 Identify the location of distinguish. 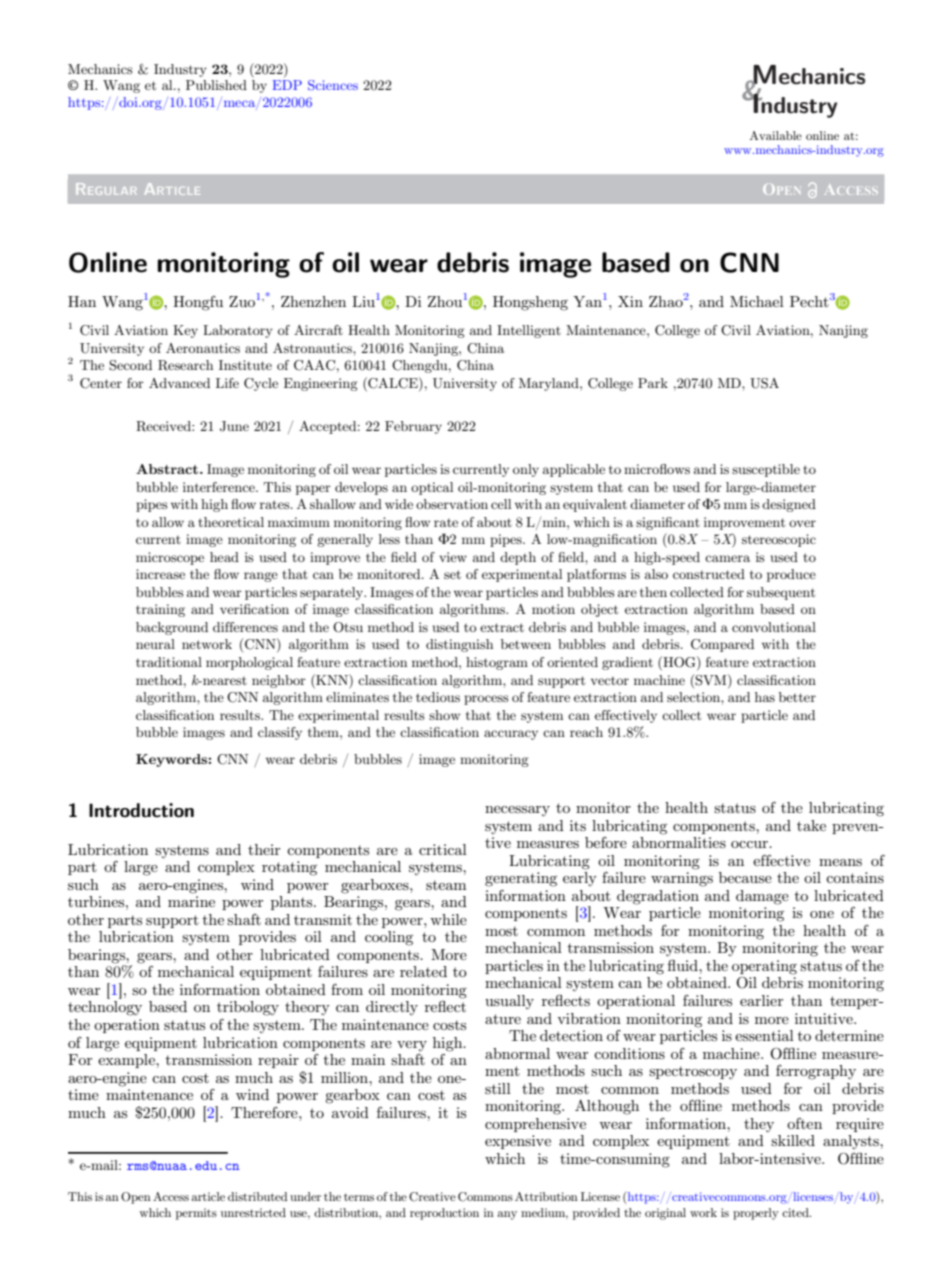
(459, 645).
